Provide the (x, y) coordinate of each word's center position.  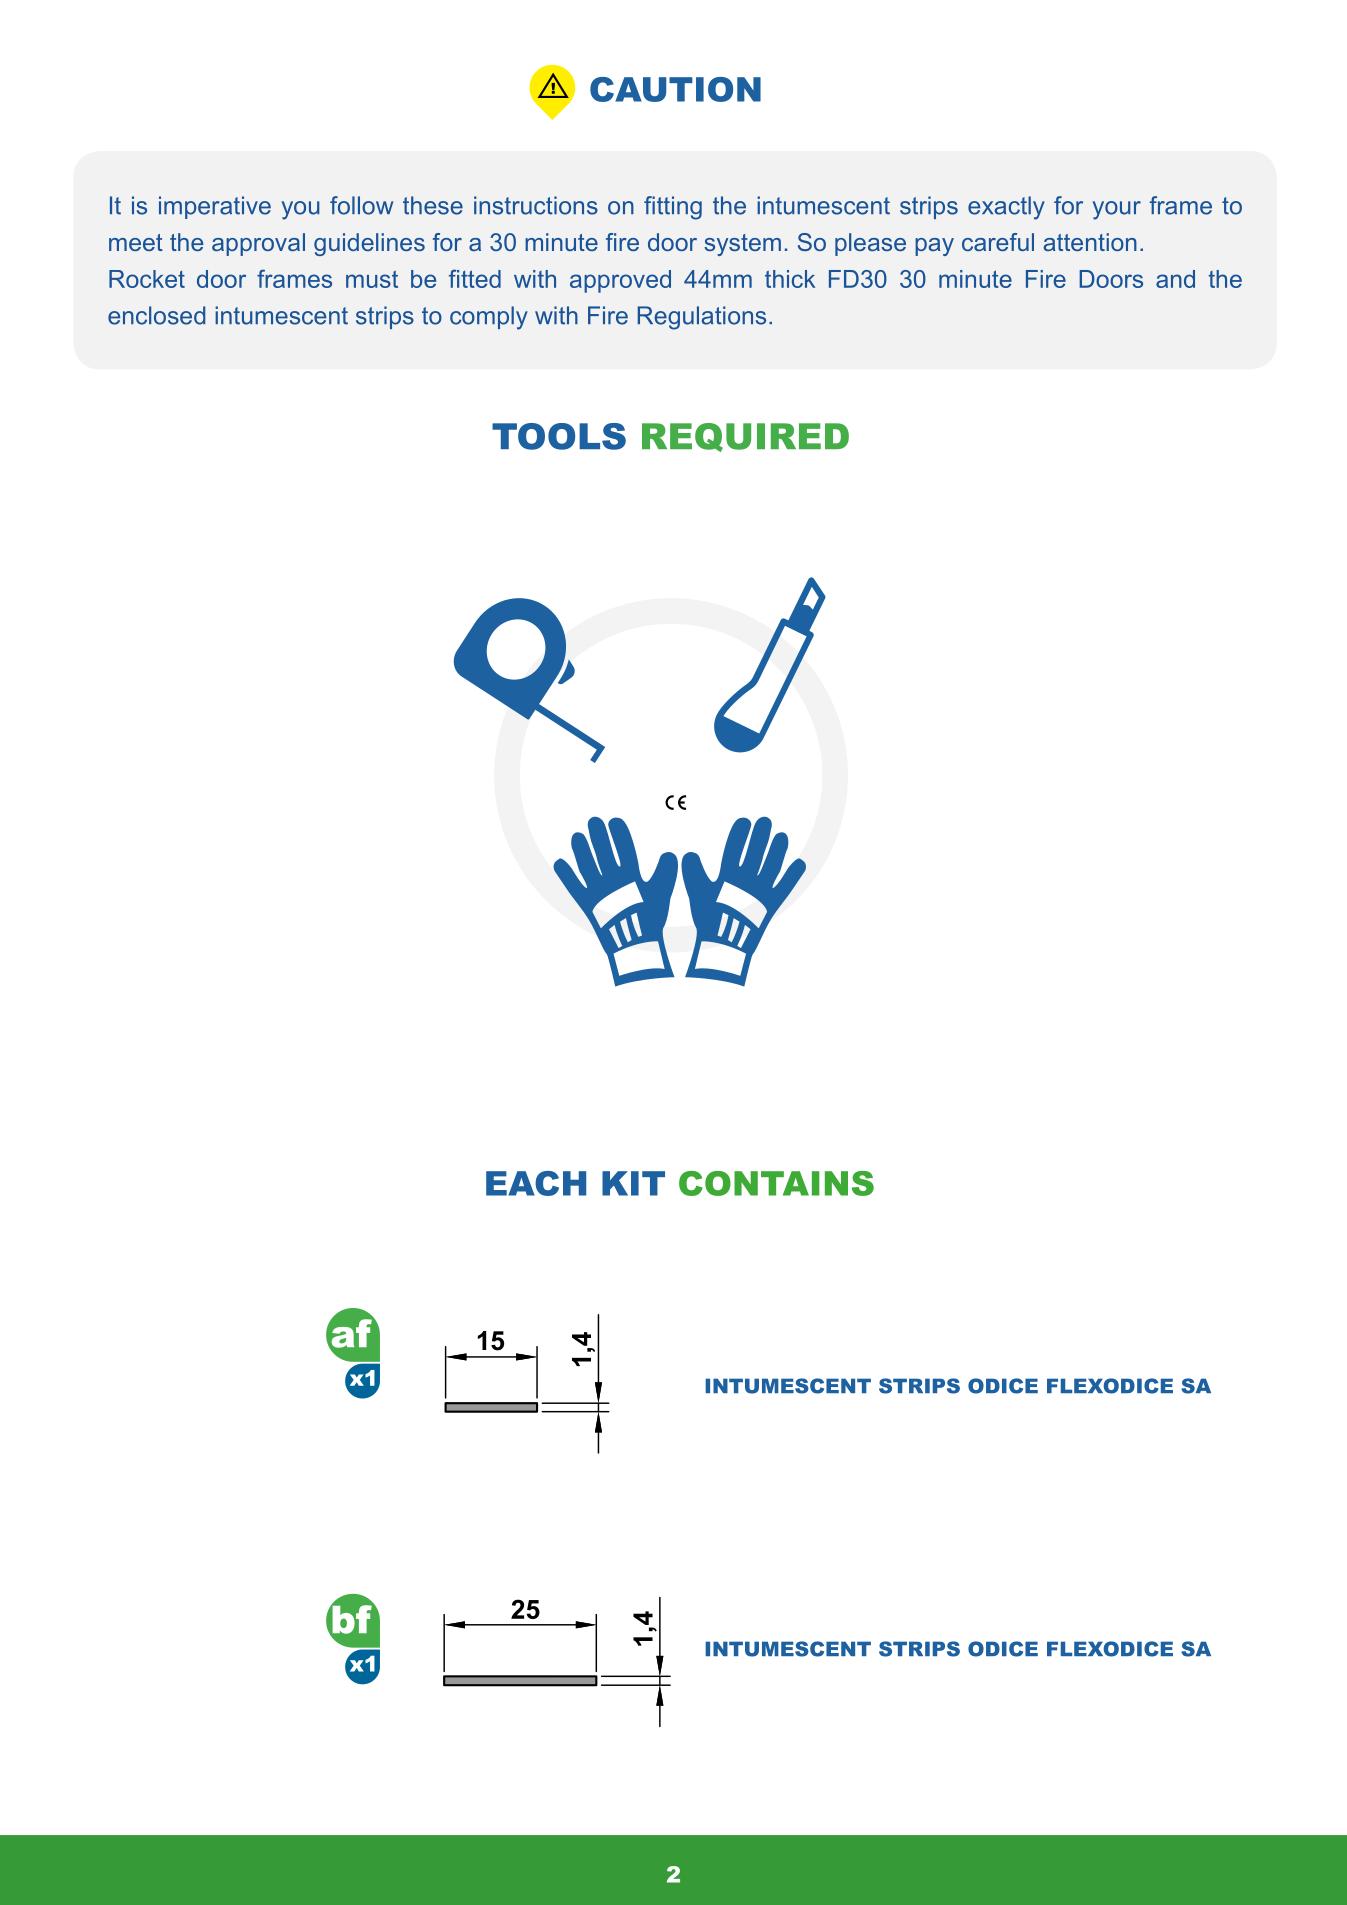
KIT (633, 1183)
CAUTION (675, 89)
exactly (1006, 208)
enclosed (156, 315)
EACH (536, 1183)
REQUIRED (745, 437)
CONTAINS (776, 1183)
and (1175, 279)
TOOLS (559, 436)
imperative (215, 207)
